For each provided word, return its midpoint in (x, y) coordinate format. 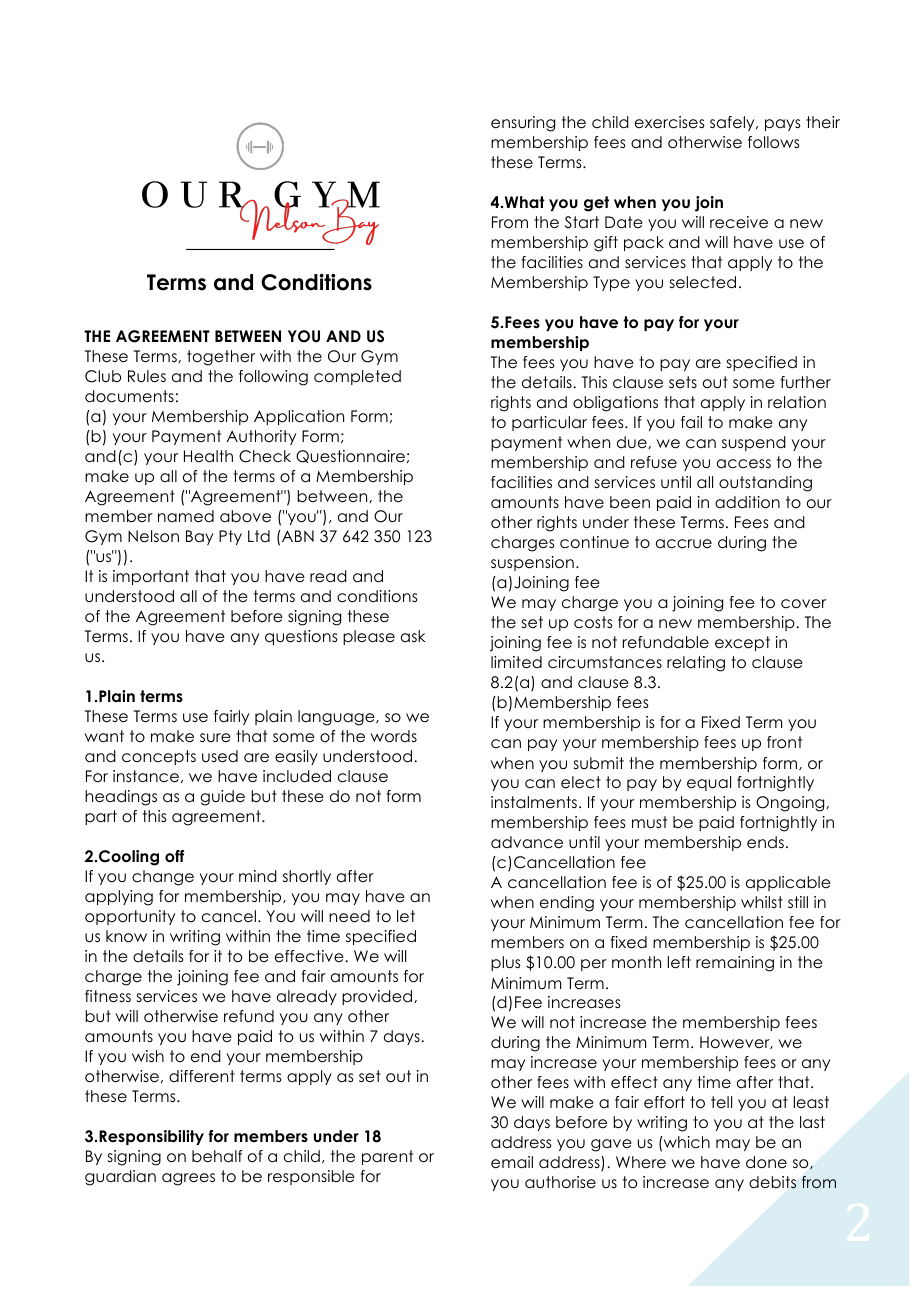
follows (774, 142)
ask (413, 636)
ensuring (523, 124)
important (151, 577)
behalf (217, 1156)
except (742, 643)
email (512, 1162)
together (221, 358)
